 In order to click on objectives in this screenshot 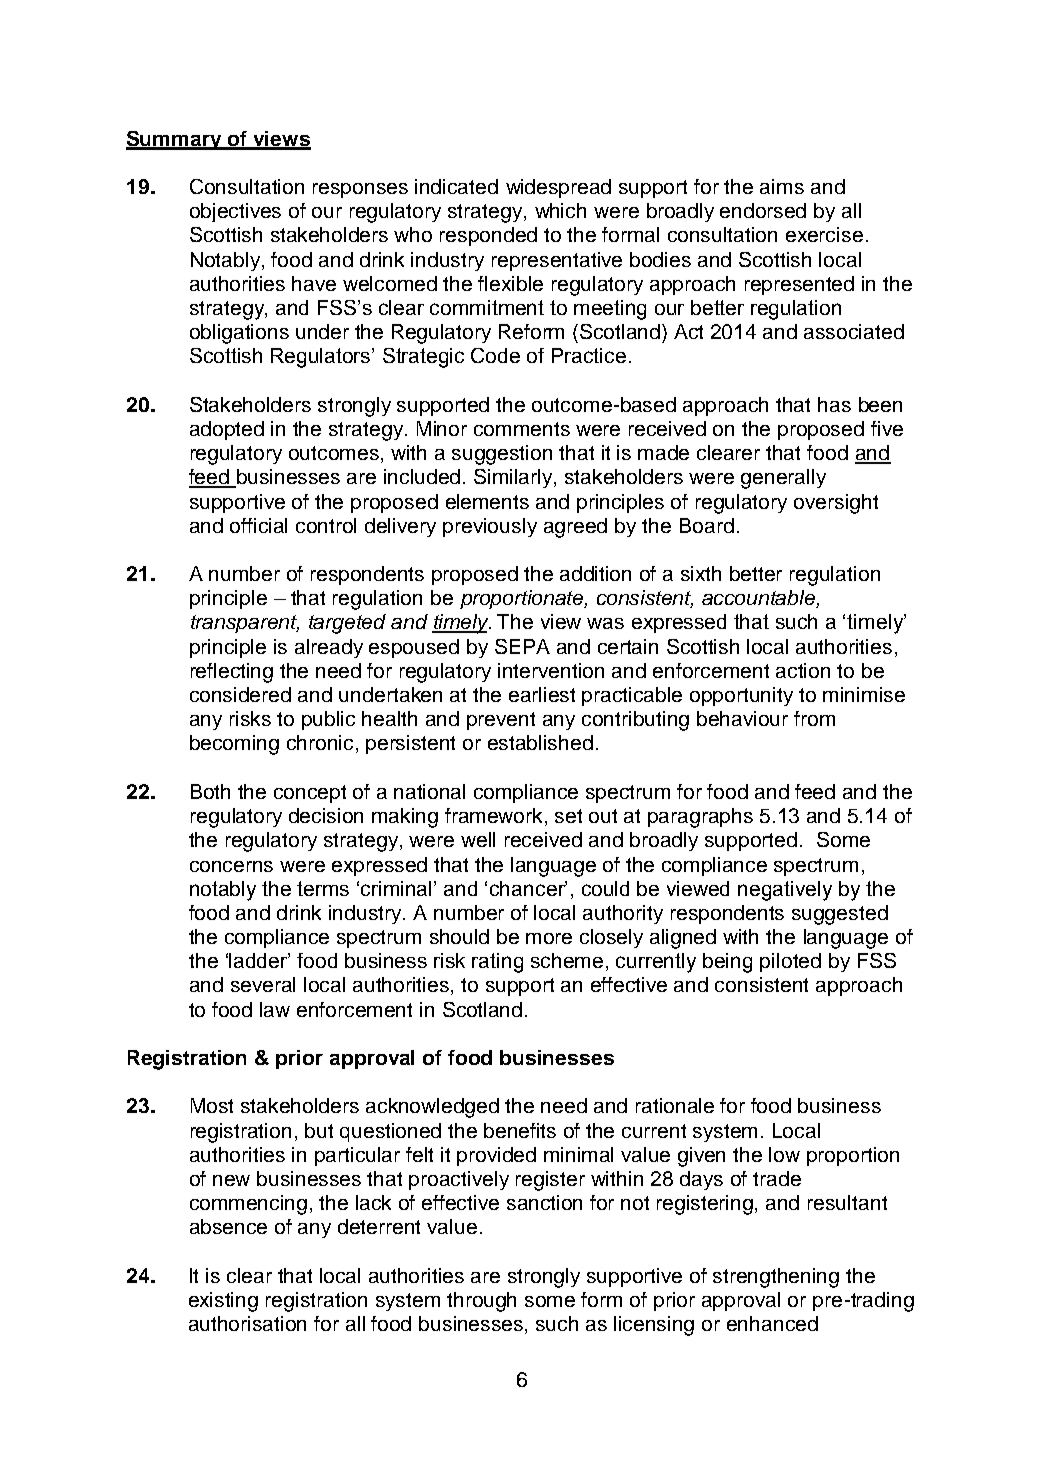, I will do `click(235, 212)`.
